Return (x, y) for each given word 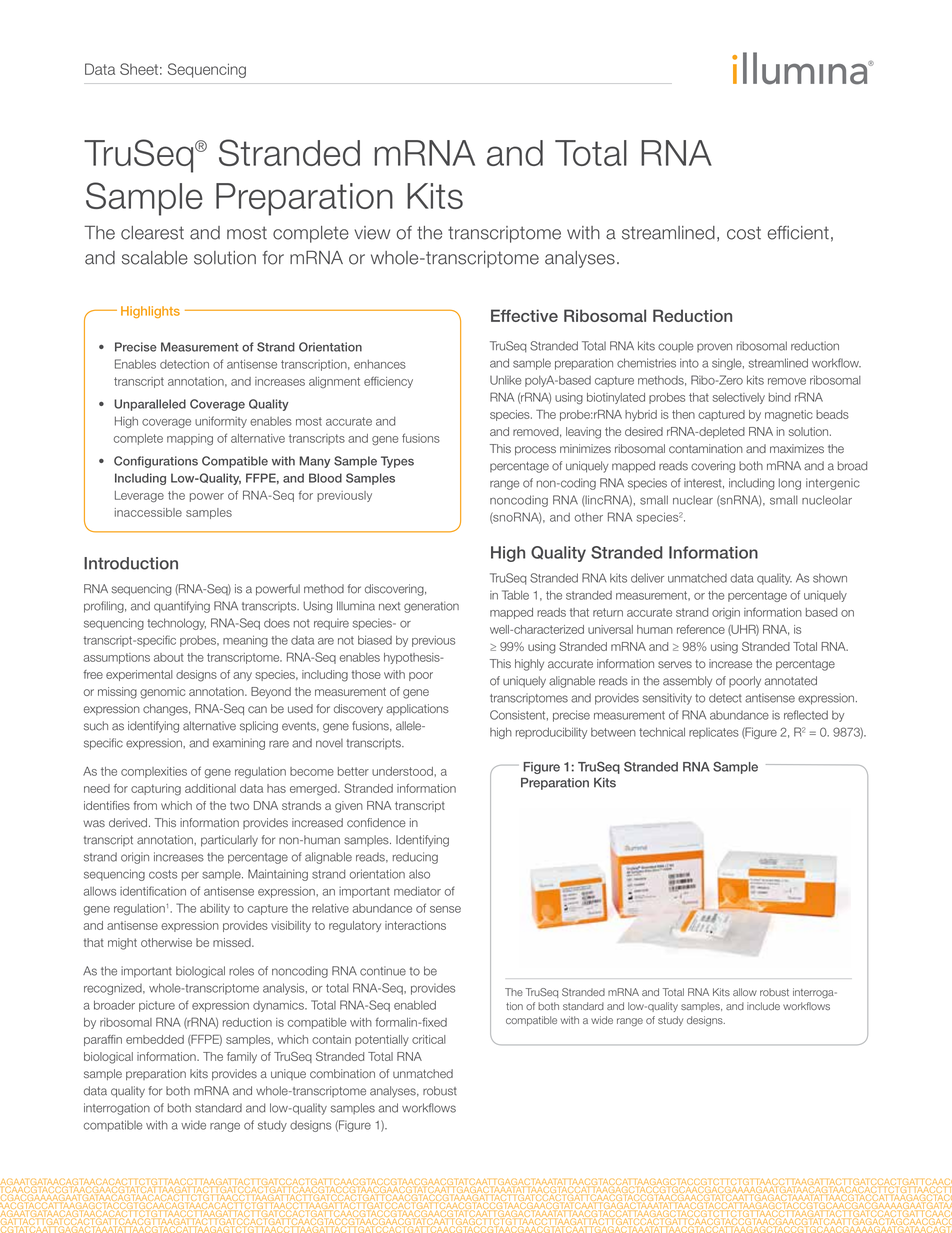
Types (397, 462)
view (372, 233)
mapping (190, 439)
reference (701, 629)
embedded (155, 1039)
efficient (798, 233)
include (763, 1006)
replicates (714, 733)
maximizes (797, 449)
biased (375, 640)
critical (429, 1039)
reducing (415, 858)
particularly (229, 841)
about (169, 657)
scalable (155, 258)
